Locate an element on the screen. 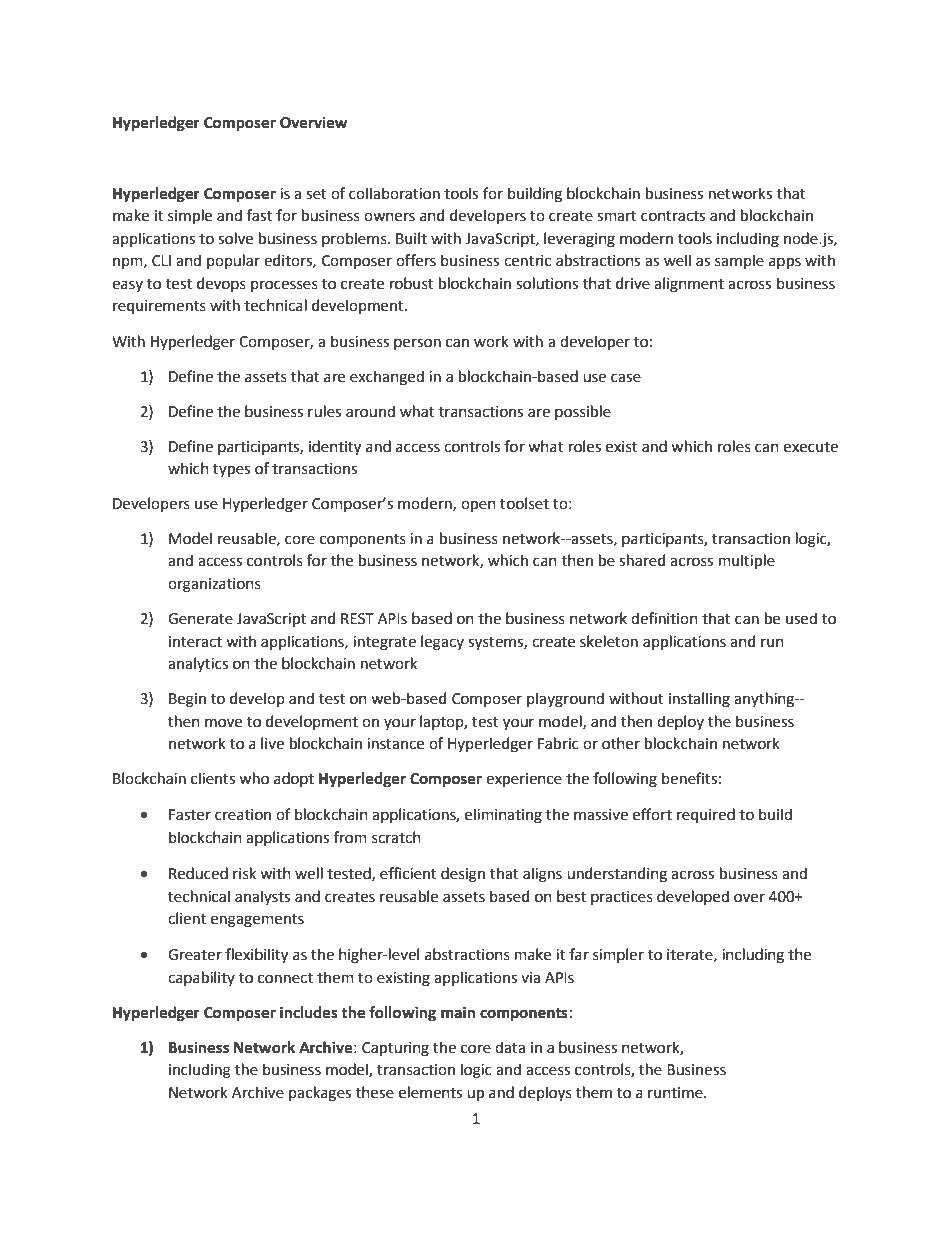  contracts is located at coordinates (673, 216).
